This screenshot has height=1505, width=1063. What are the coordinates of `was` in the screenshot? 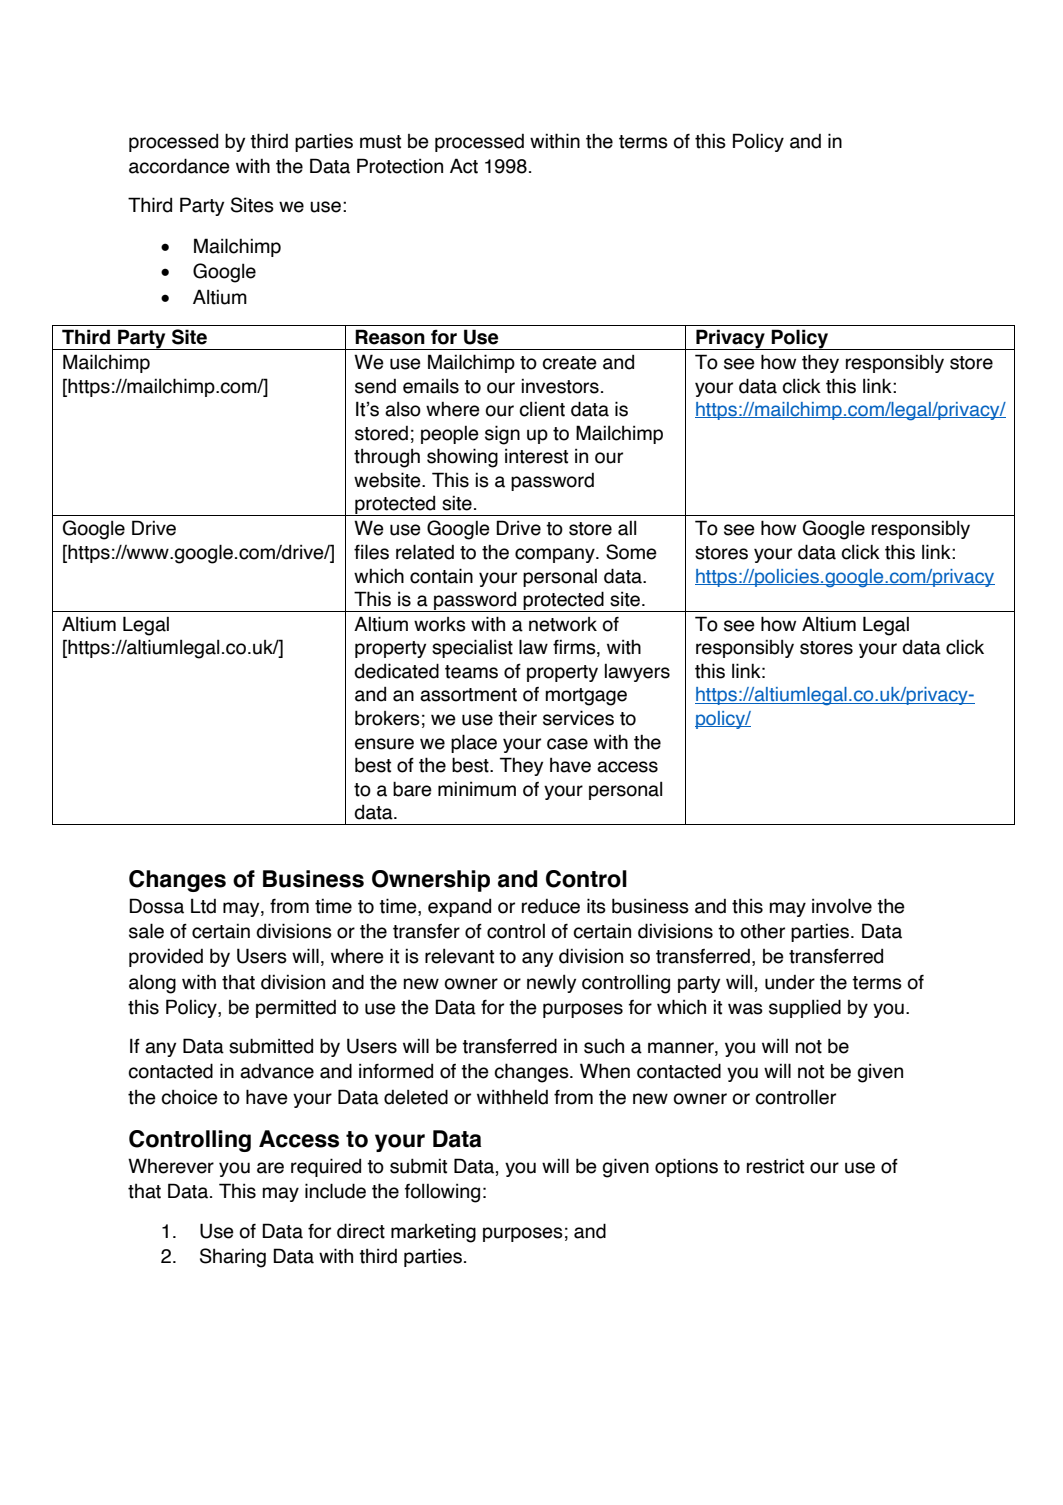 It's located at (745, 1009).
